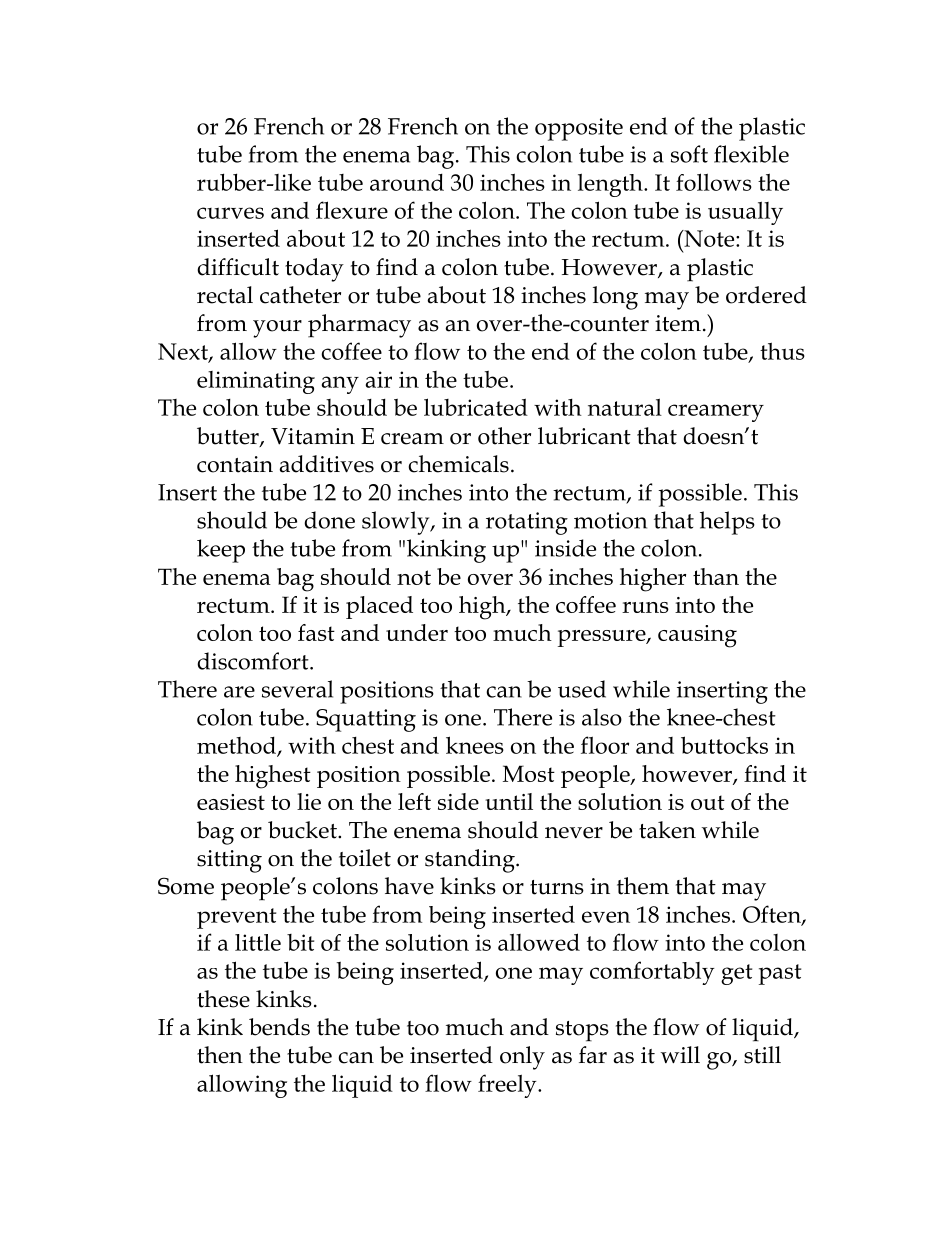 This screenshot has width=952, height=1233. I want to click on discomfort, so click(254, 661).
